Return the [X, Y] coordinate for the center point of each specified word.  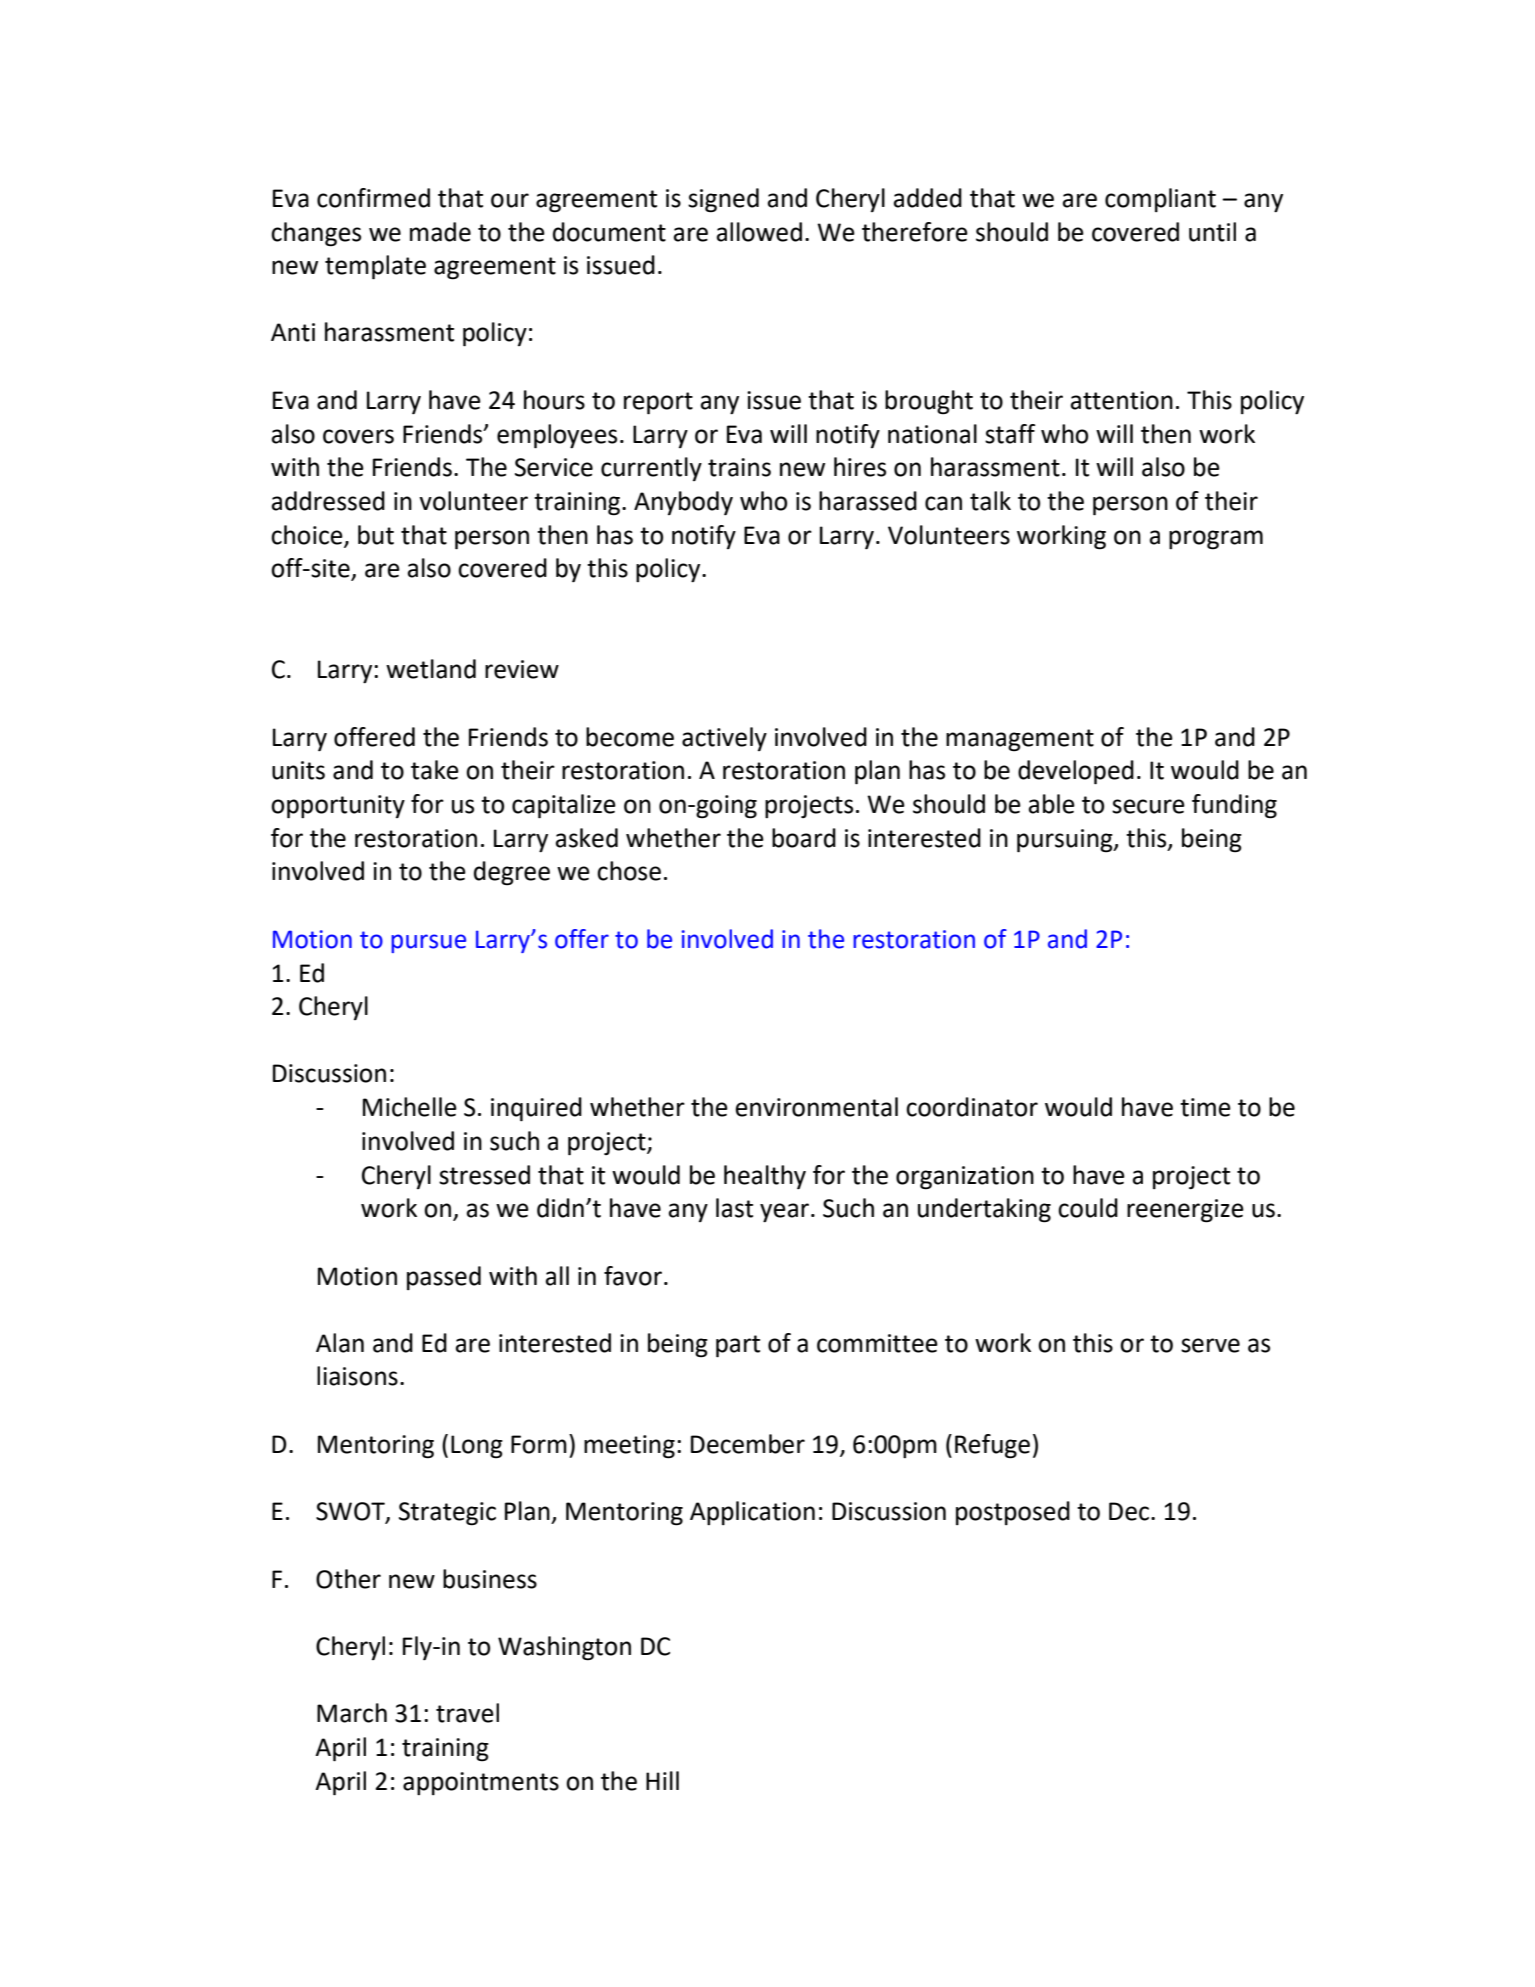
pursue [428, 943]
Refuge [992, 1446]
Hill [662, 1780]
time [1205, 1107]
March [352, 1713]
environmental [816, 1107]
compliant [1160, 200]
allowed [759, 232]
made [440, 232]
